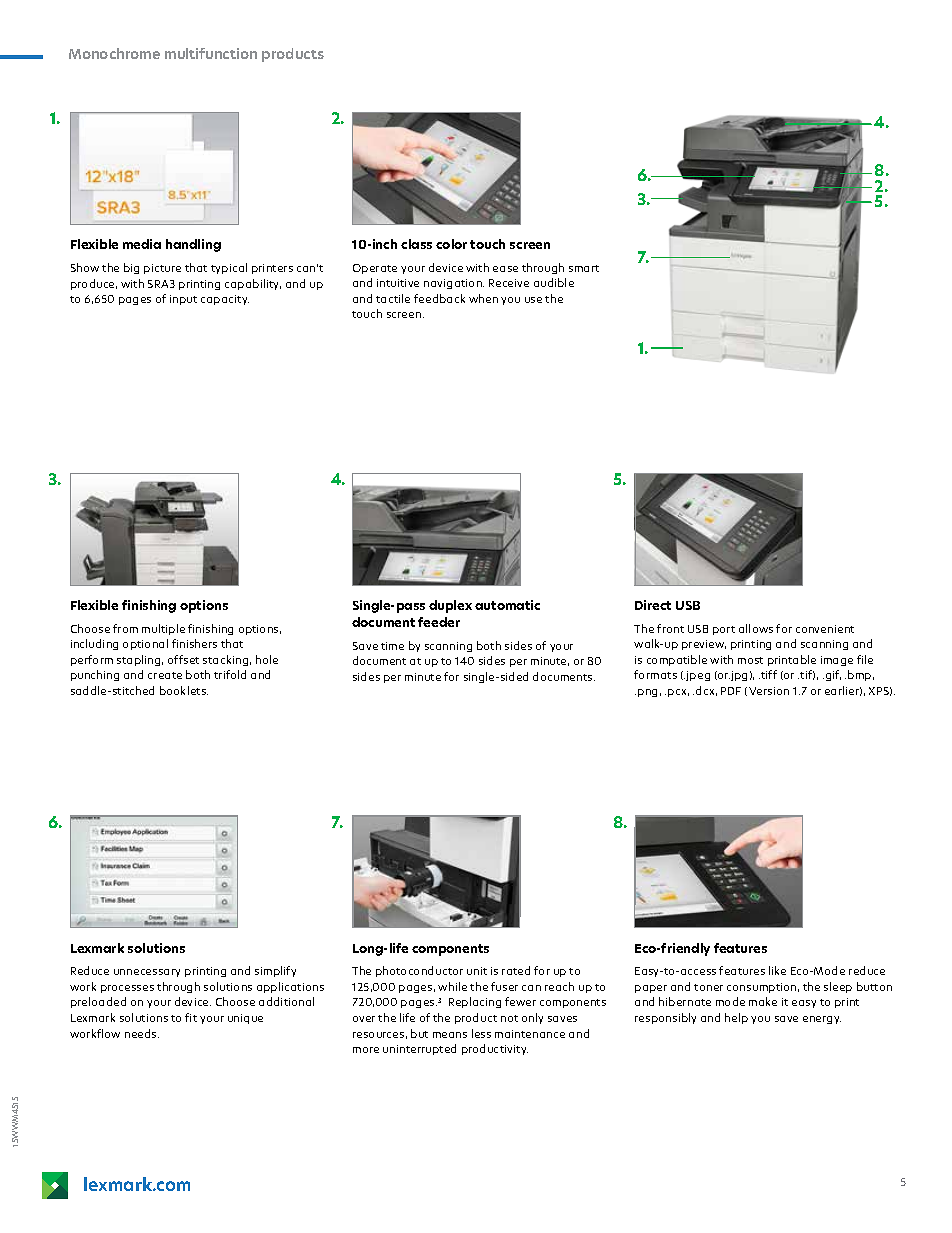 The image size is (952, 1233). What do you see at coordinates (769, 691) in the screenshot?
I see `Version` at bounding box center [769, 691].
